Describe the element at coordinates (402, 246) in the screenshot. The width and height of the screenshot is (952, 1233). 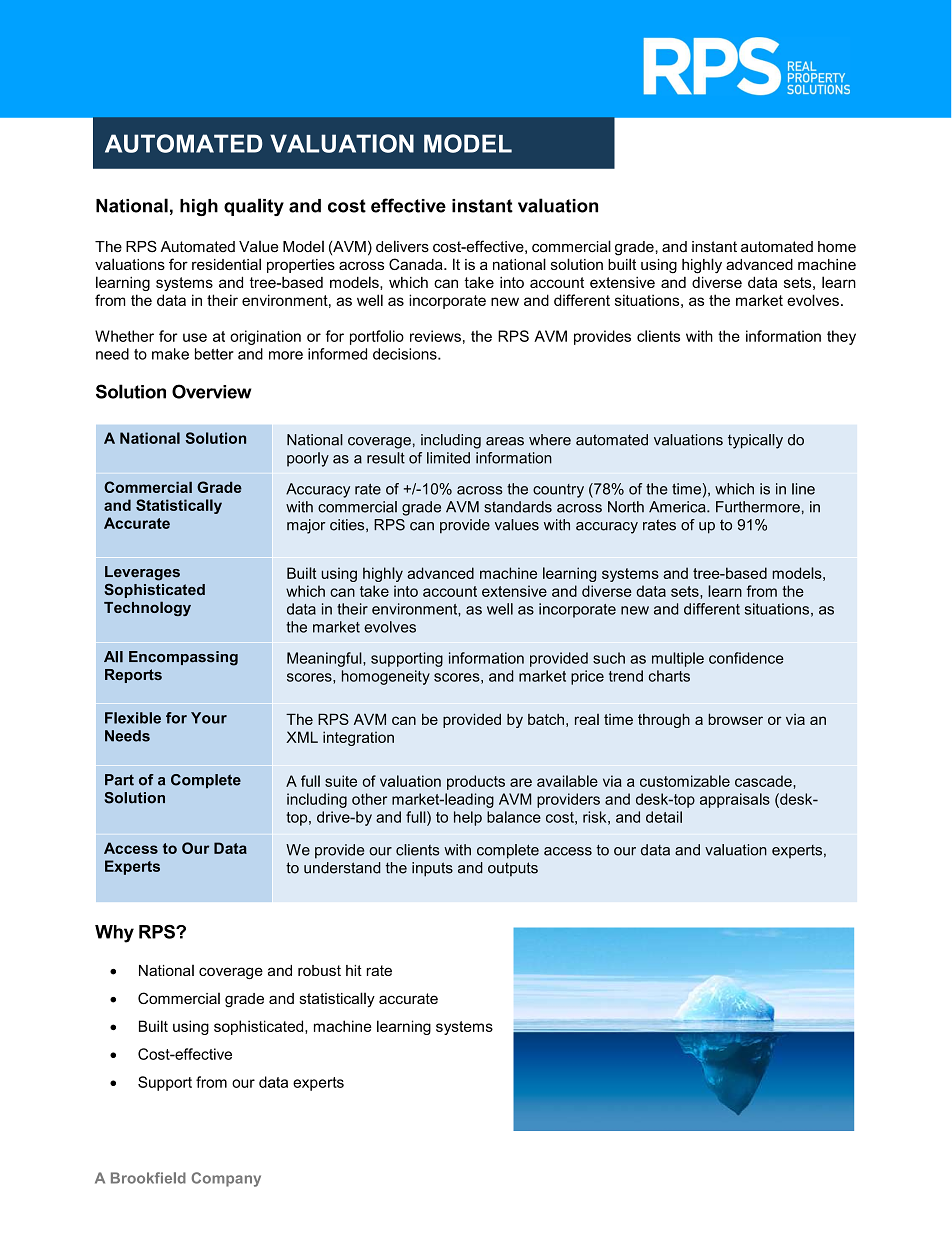
I see `delivers` at that location.
